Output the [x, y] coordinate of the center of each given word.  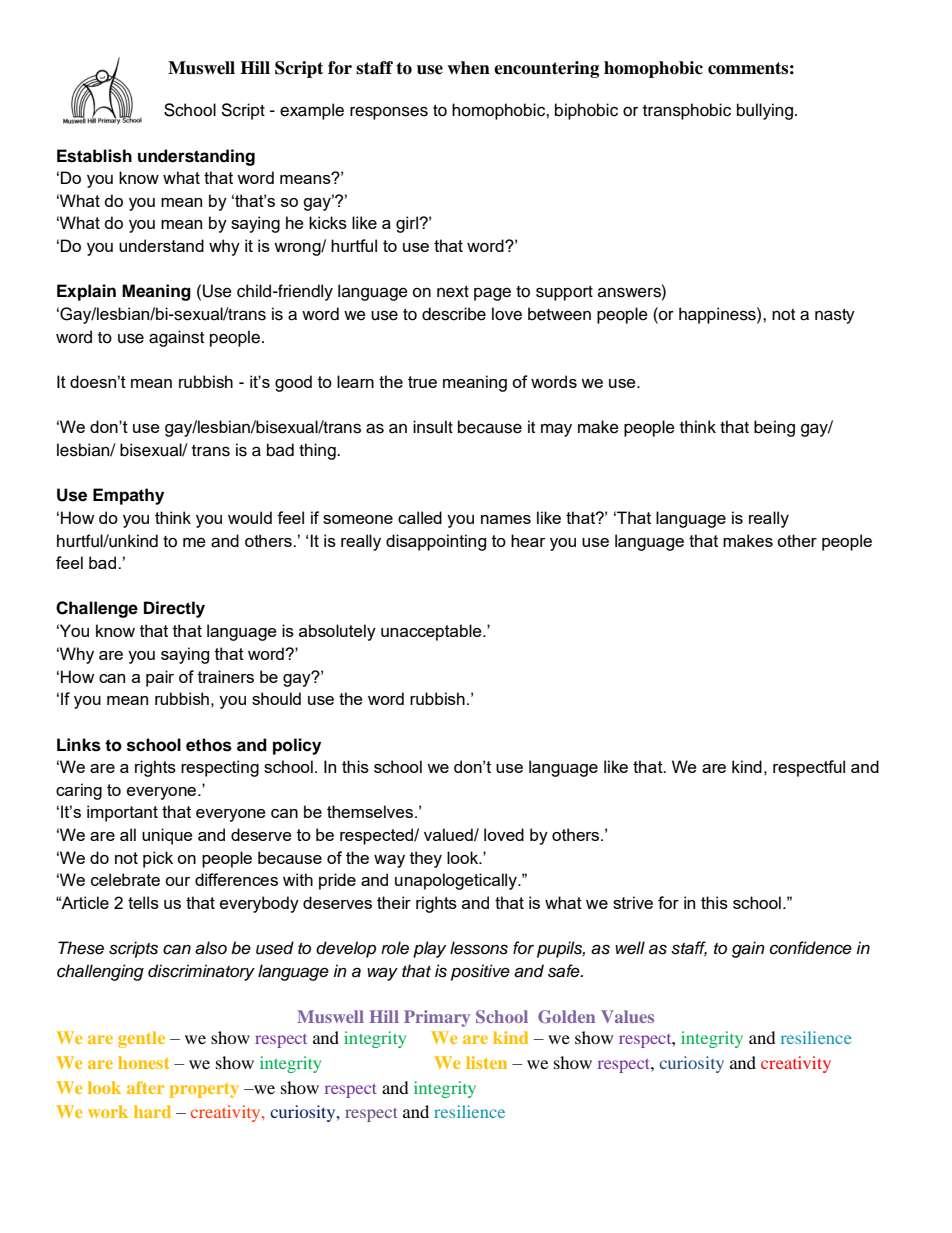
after [145, 1087]
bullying [766, 111]
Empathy [128, 496]
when [468, 68]
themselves [371, 811]
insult [433, 427]
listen [486, 1062]
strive [633, 902]
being [774, 428]
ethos [209, 745]
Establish [94, 156]
